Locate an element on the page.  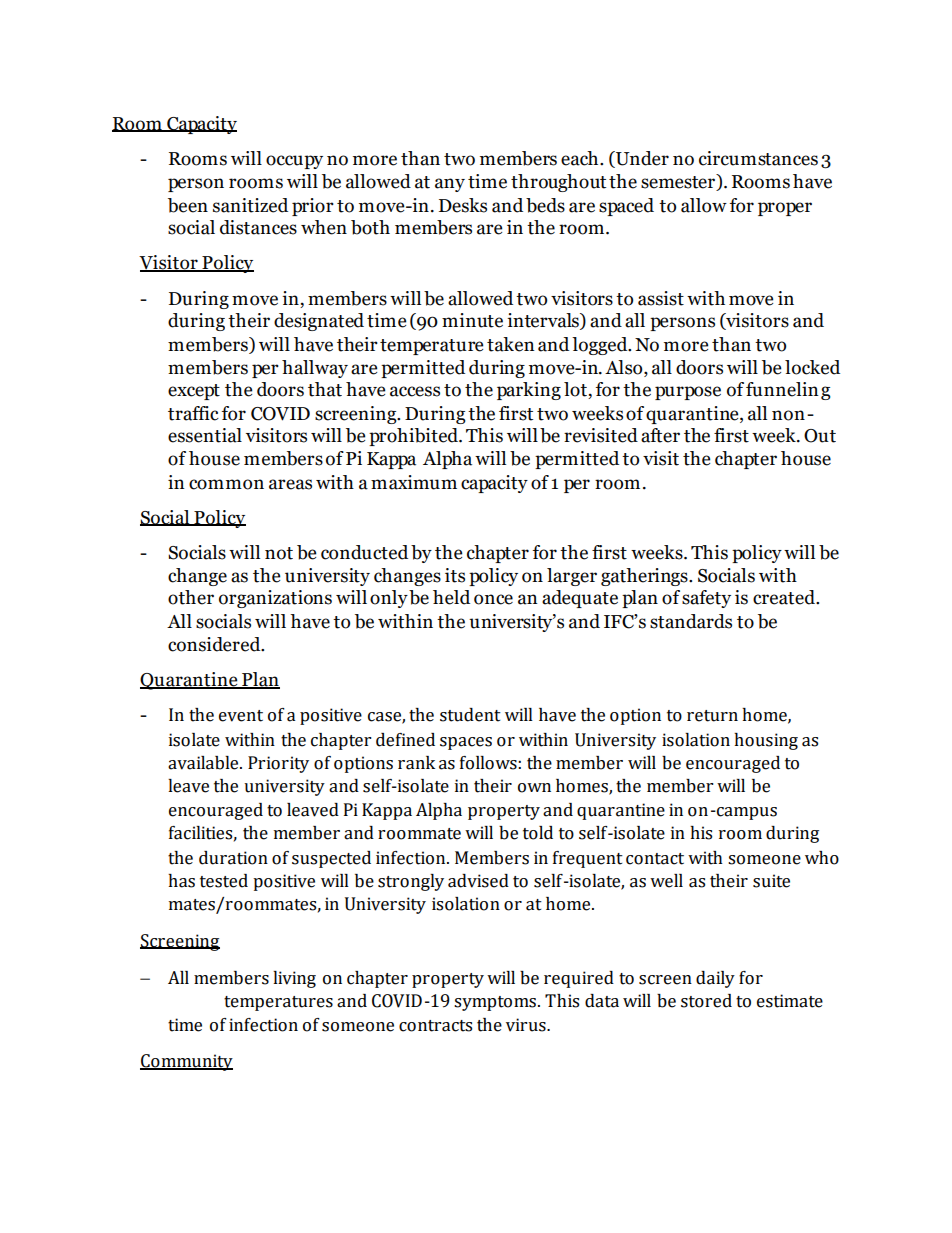
stored is located at coordinates (706, 1001).
